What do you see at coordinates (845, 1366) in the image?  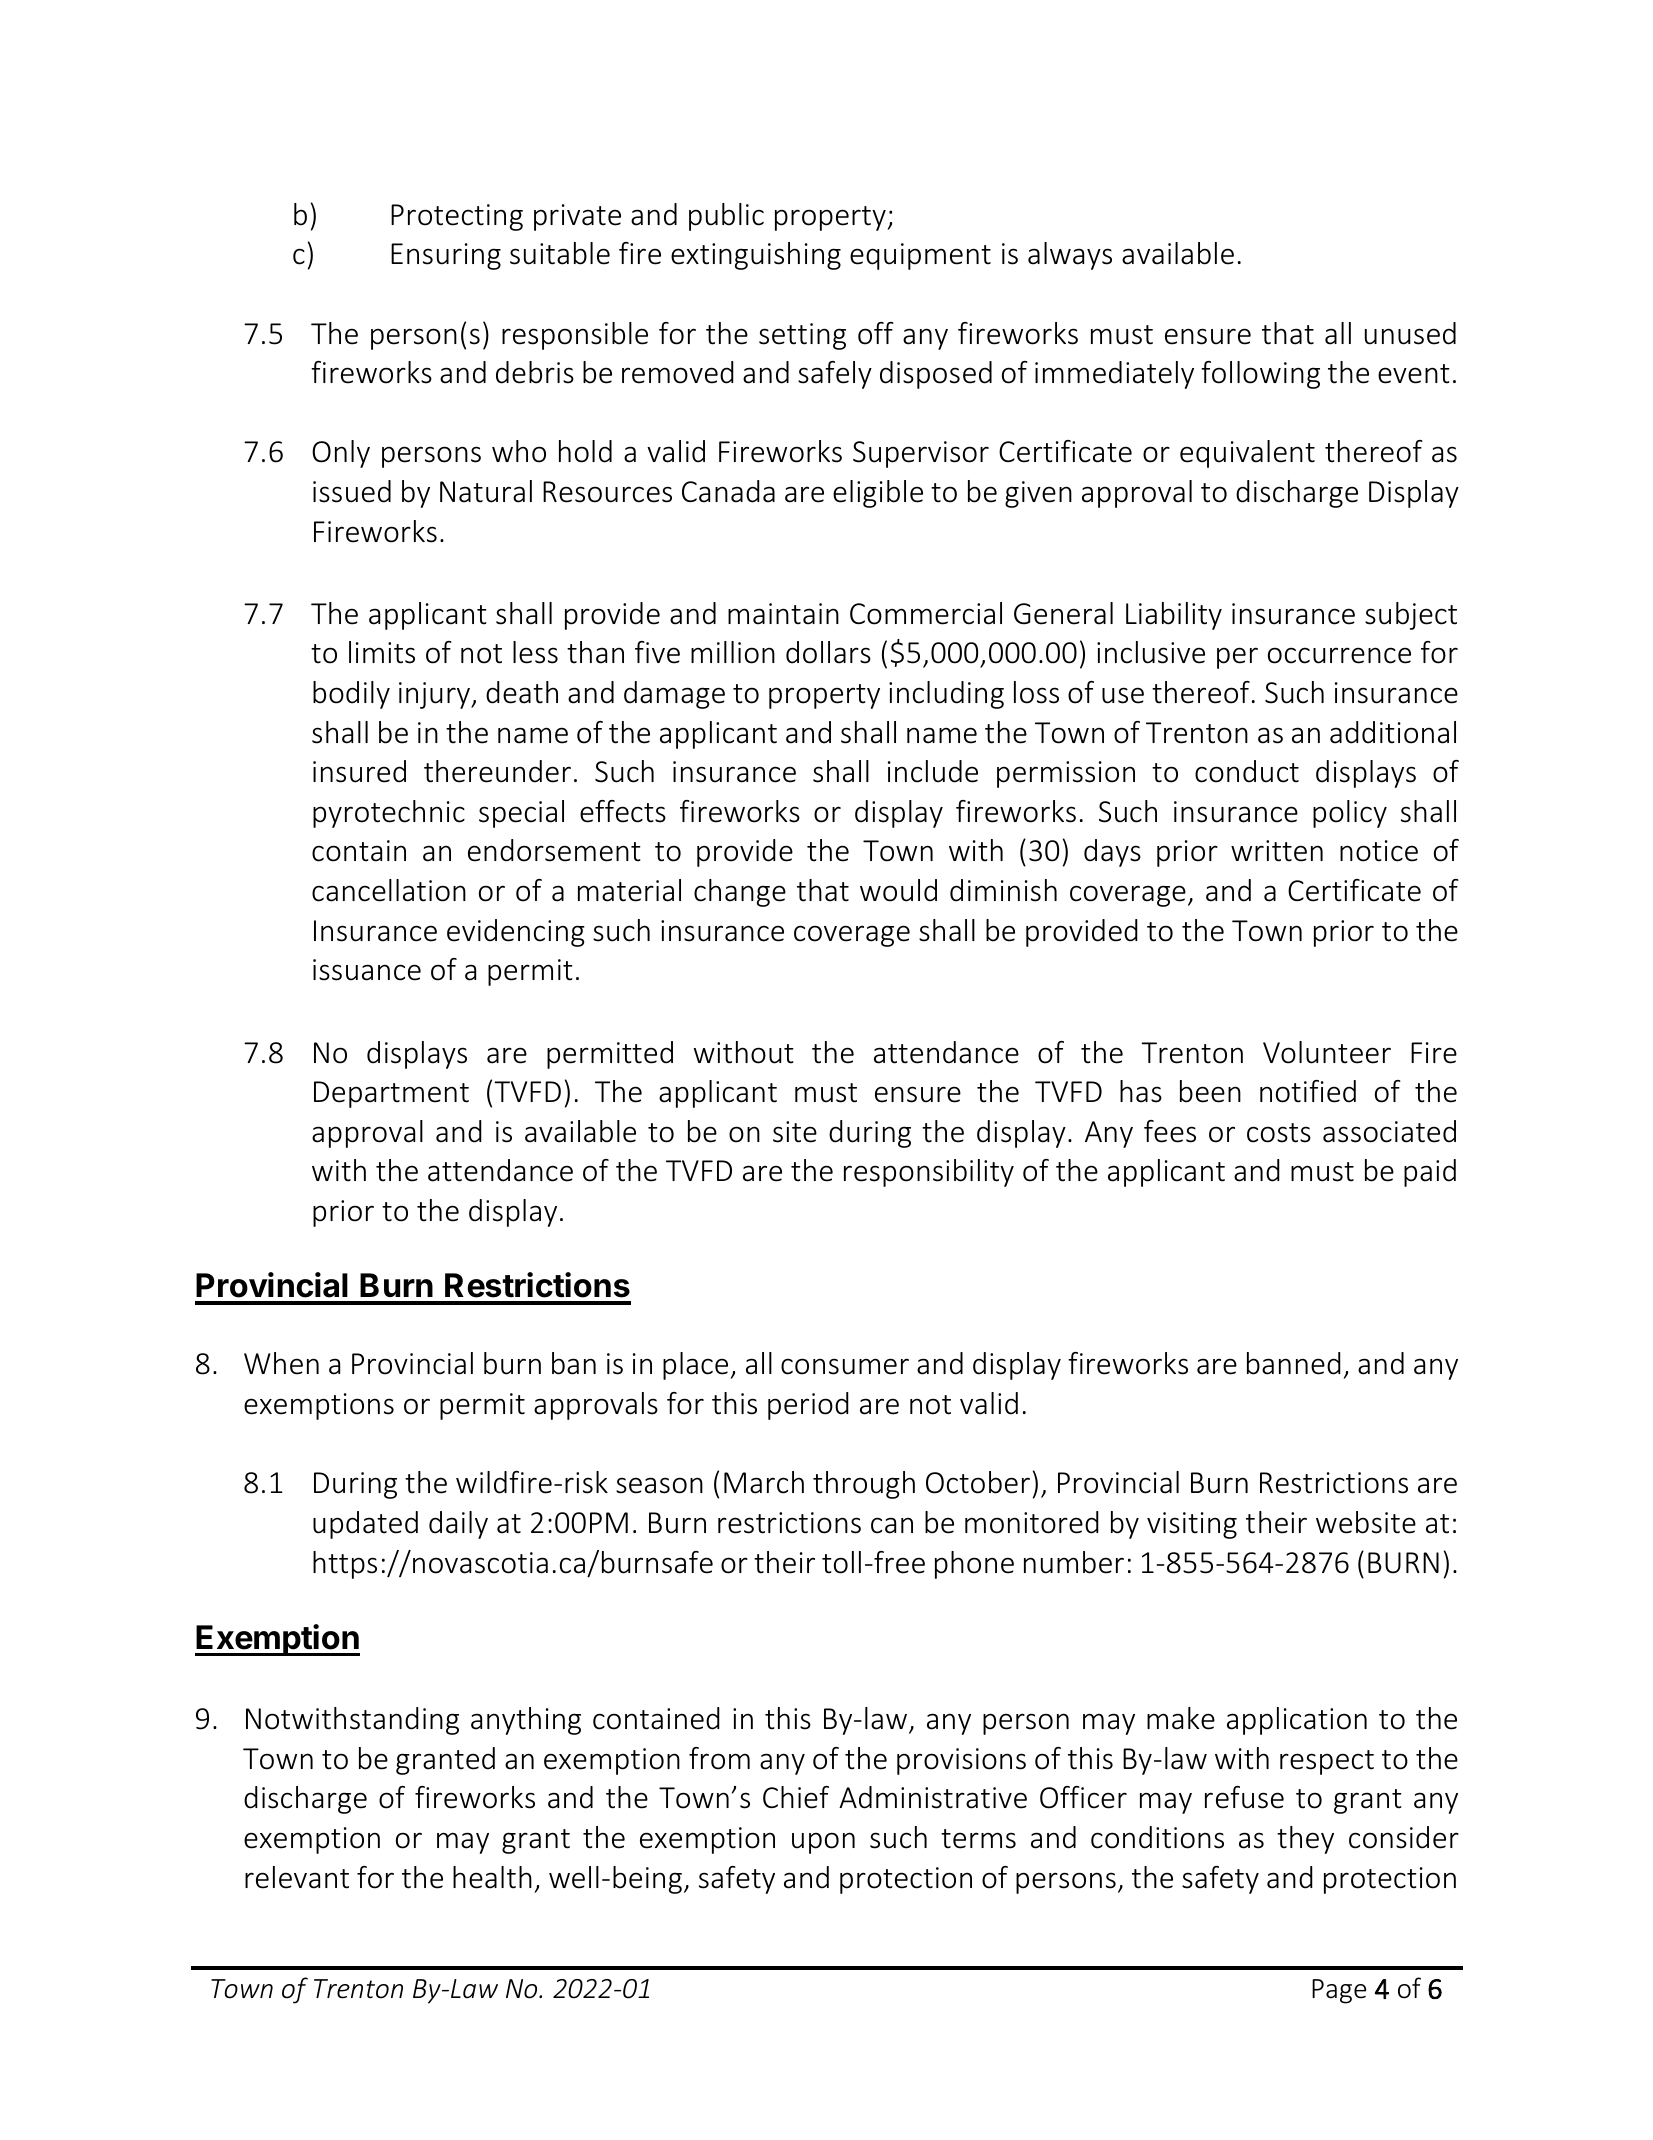 I see `consumer` at bounding box center [845, 1366].
